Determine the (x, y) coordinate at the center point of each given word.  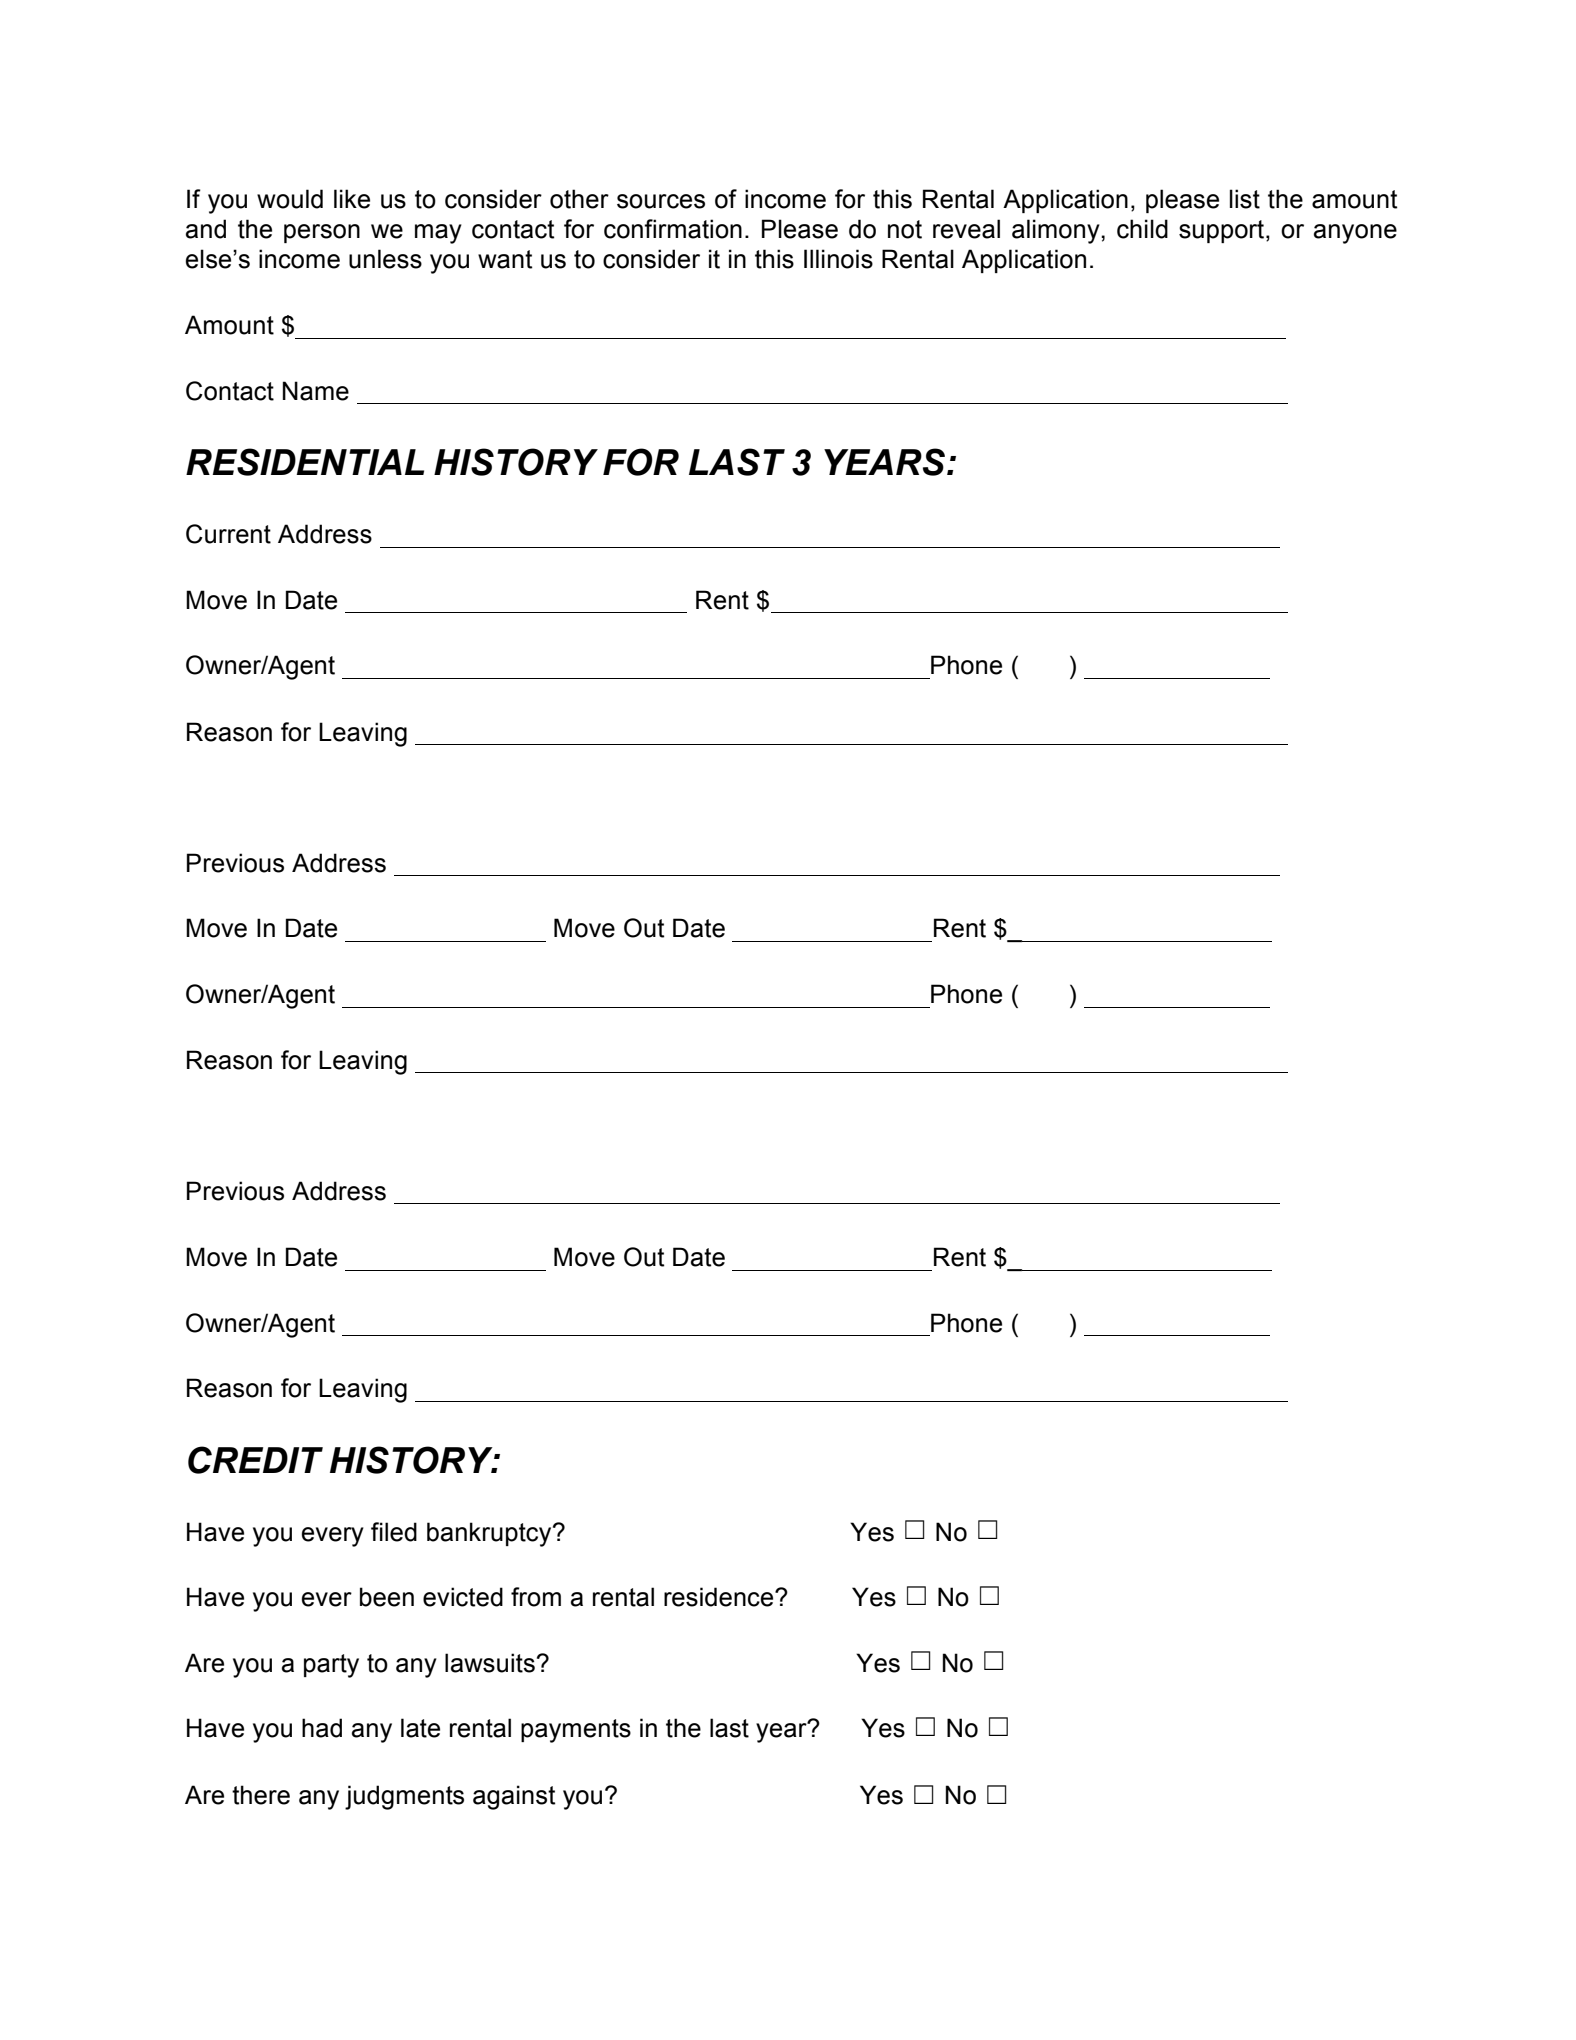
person (322, 233)
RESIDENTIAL (305, 462)
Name (316, 391)
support (1223, 231)
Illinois (838, 259)
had (322, 1728)
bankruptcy (490, 1534)
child (1142, 229)
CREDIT (255, 1460)
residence (720, 1597)
